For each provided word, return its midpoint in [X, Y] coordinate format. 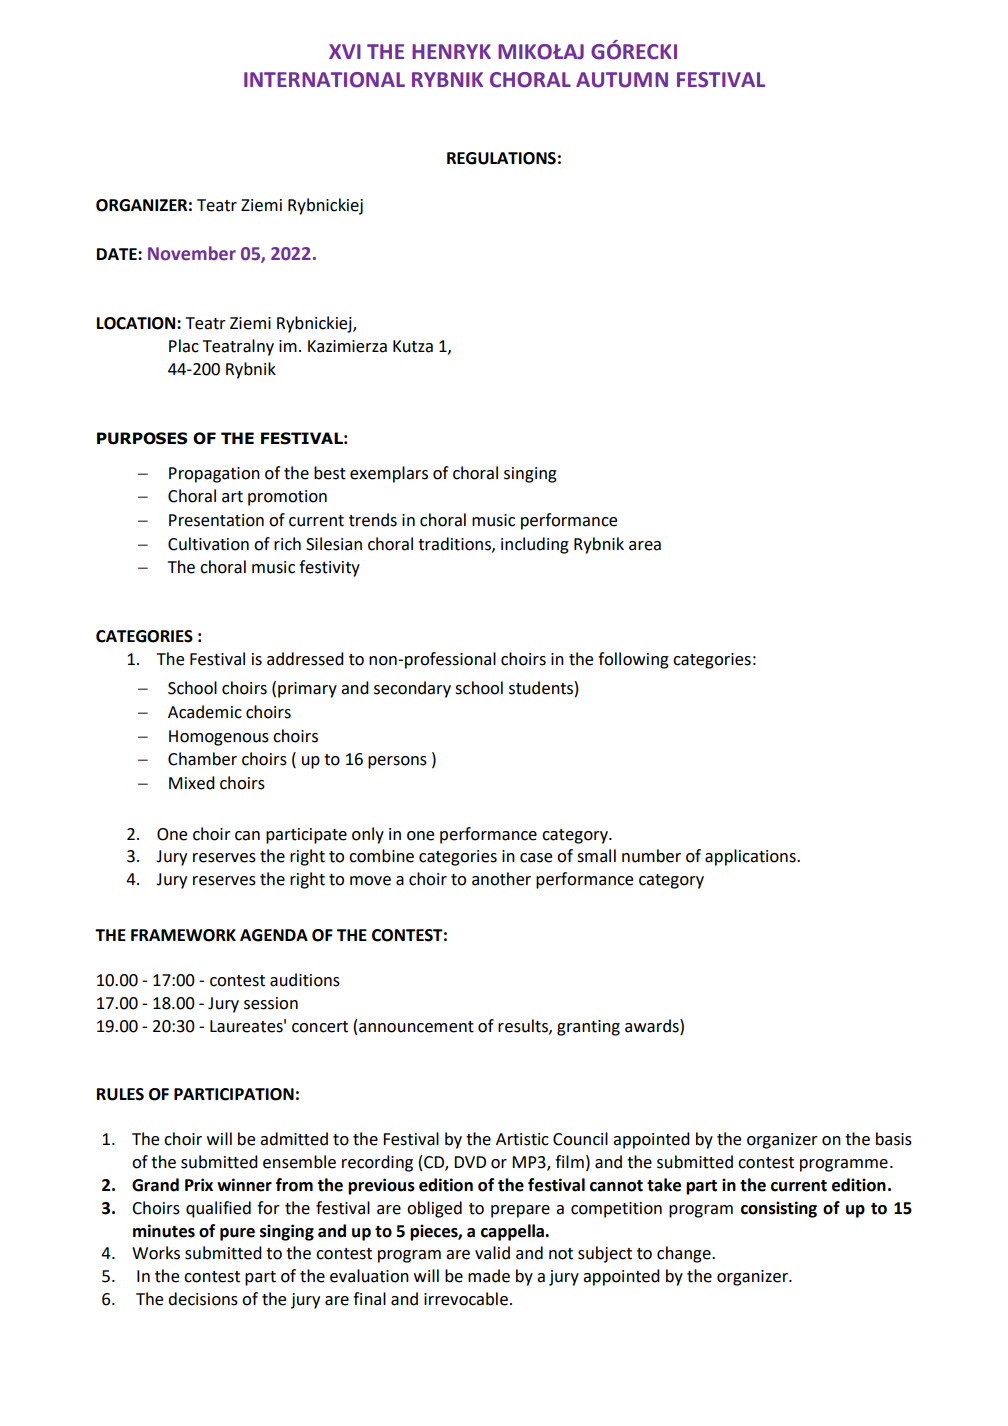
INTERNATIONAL [324, 80]
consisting [779, 1209]
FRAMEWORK [183, 935]
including [535, 545]
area [645, 546]
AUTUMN [622, 80]
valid [492, 1253]
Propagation [214, 475]
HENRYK [451, 51]
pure [237, 1234]
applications [751, 857]
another [501, 879]
